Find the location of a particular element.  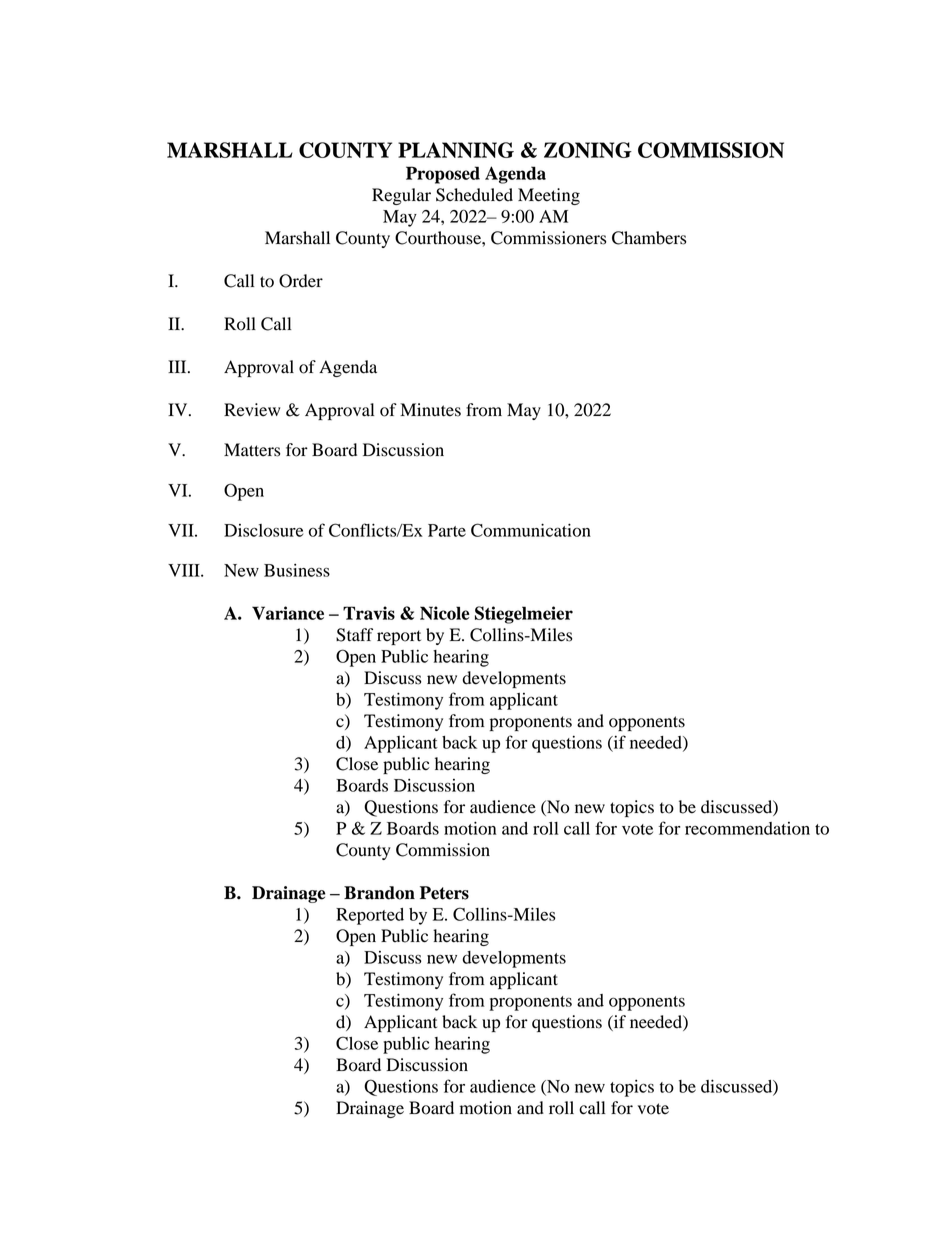

Staff is located at coordinates (354, 635).
